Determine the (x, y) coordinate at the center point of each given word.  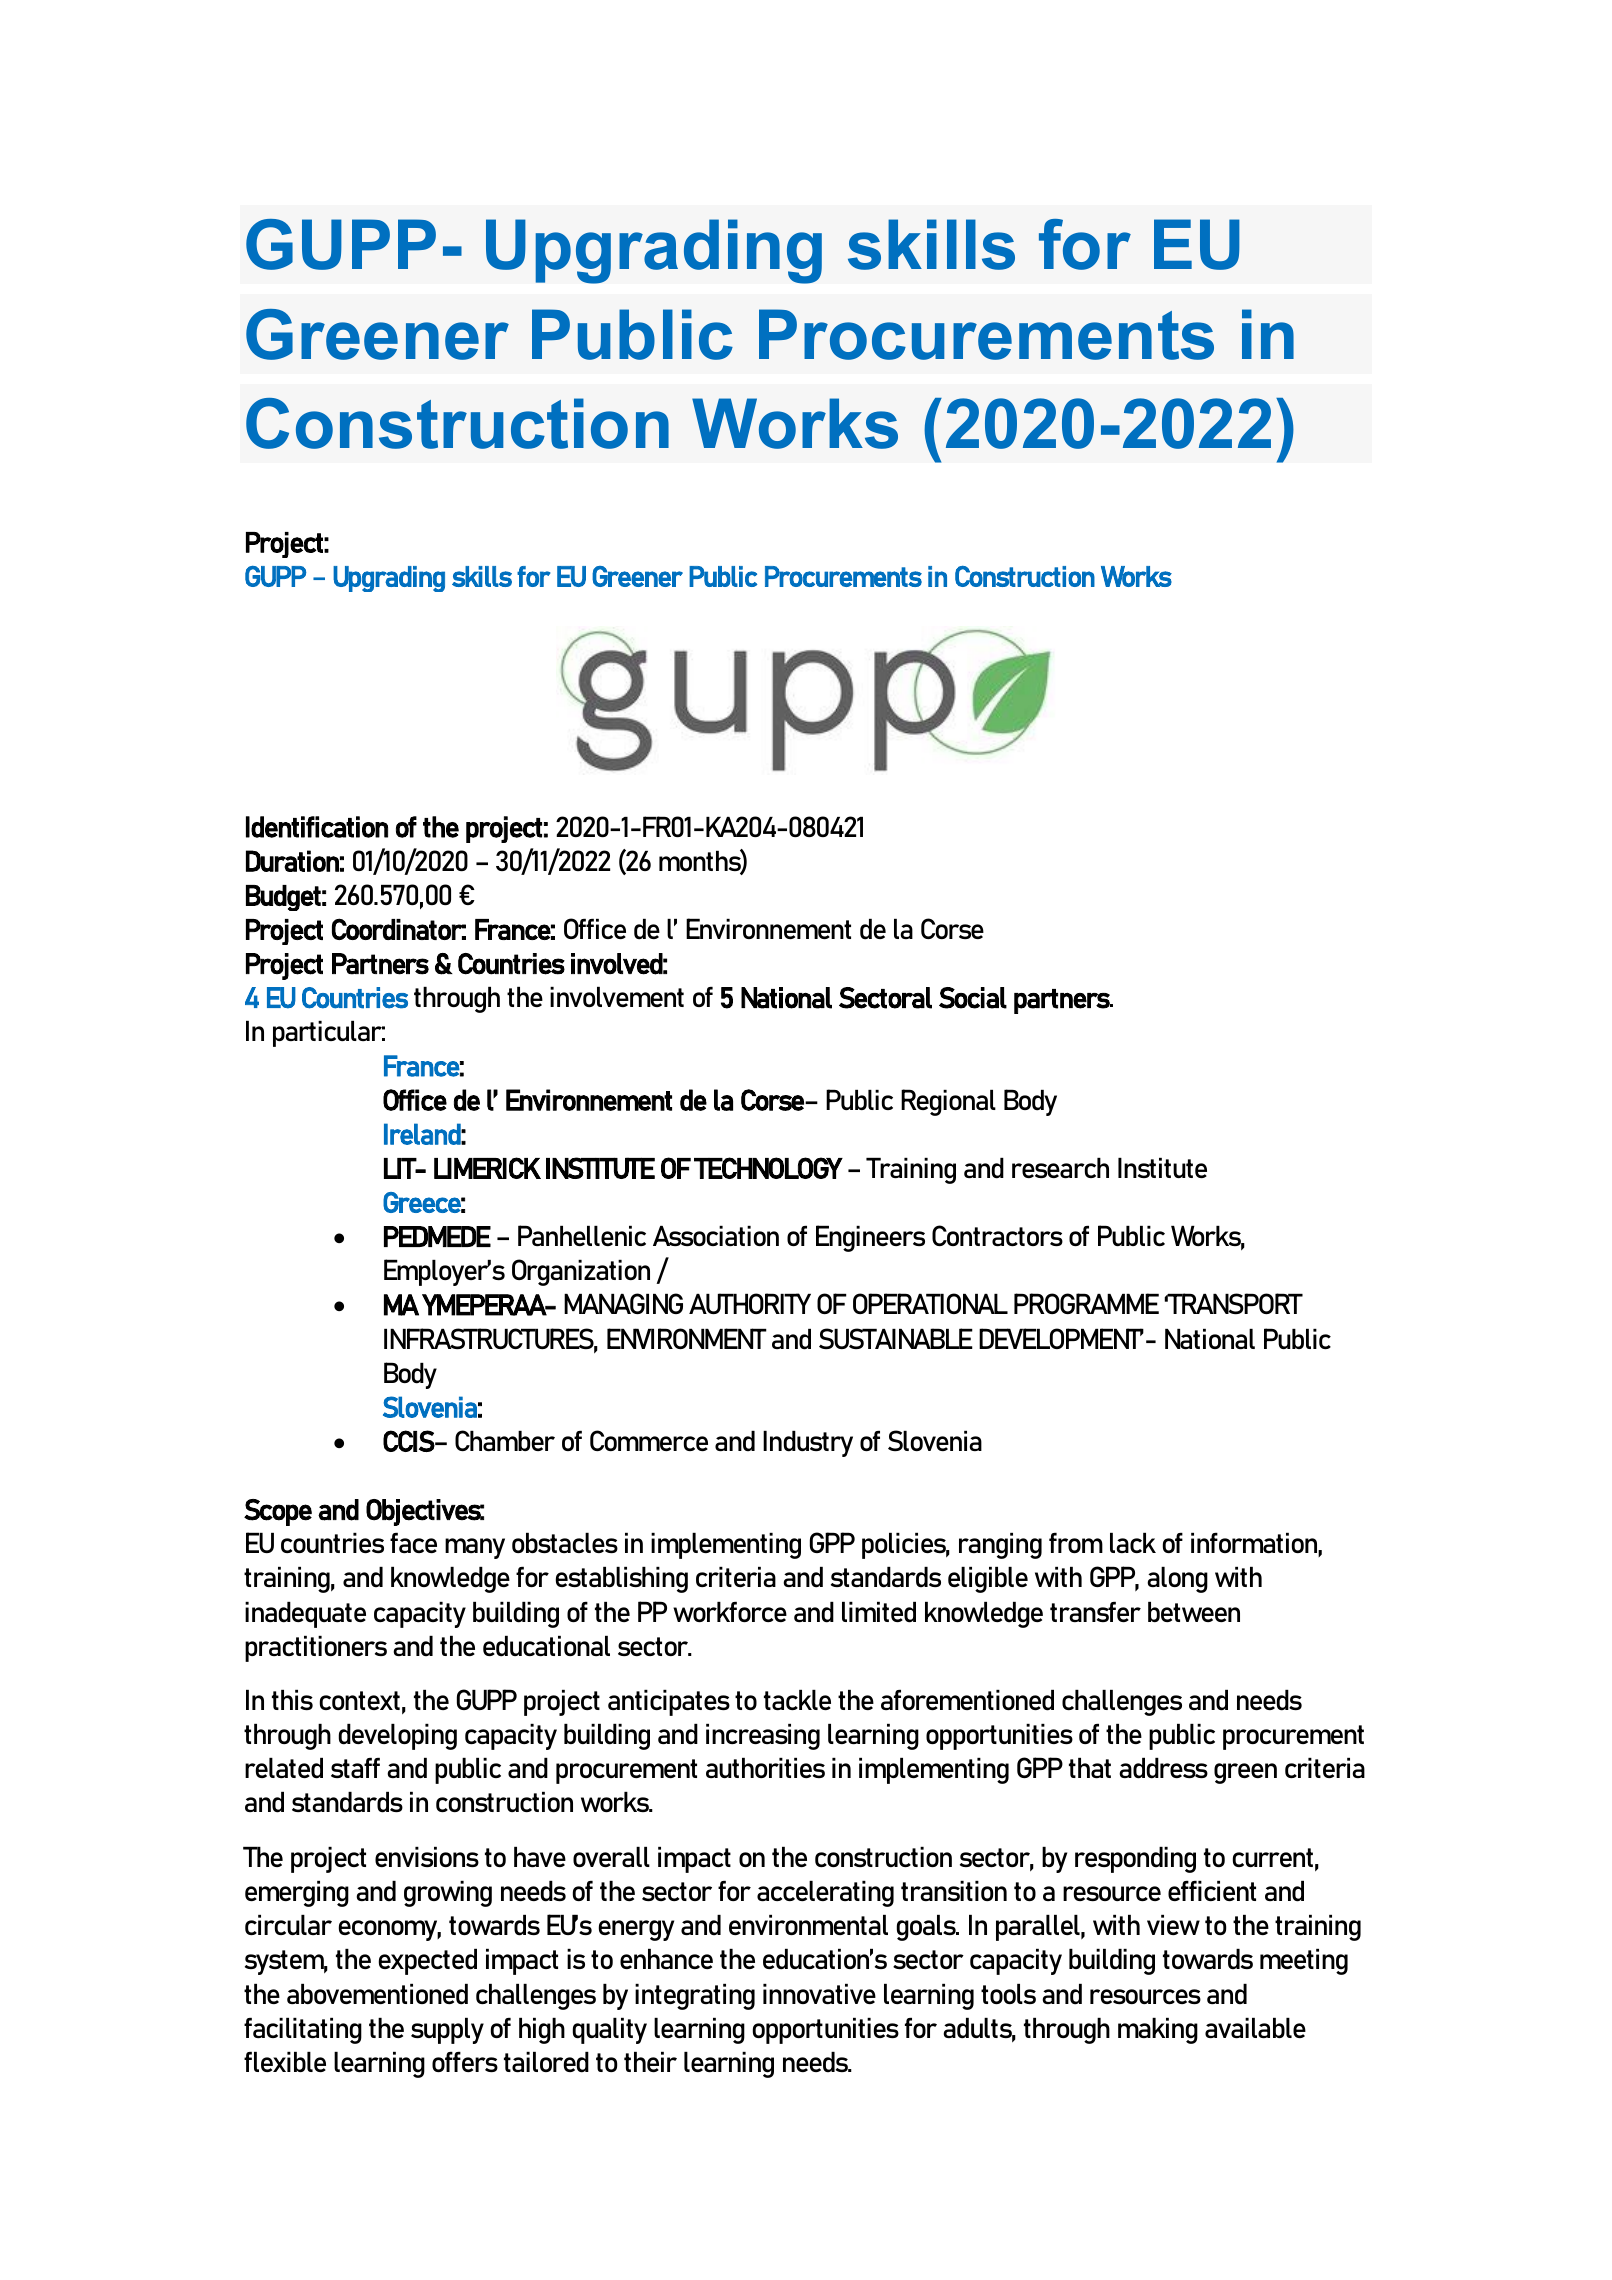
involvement (617, 997)
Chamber (505, 1440)
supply (447, 2031)
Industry (808, 1444)
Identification (317, 827)
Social (973, 998)
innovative (819, 1994)
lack (1133, 1543)
